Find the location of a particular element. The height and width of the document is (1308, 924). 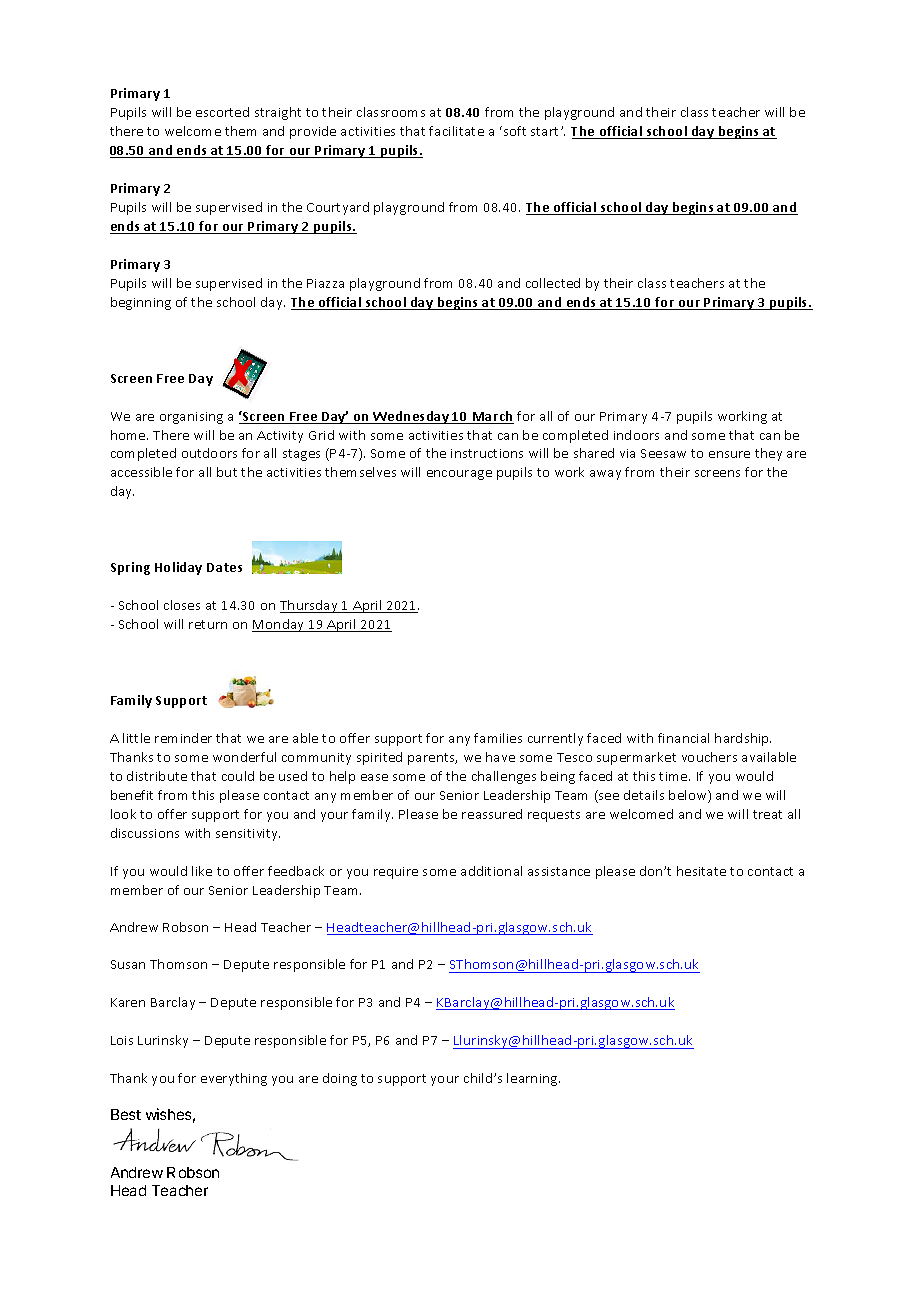

encourage is located at coordinates (459, 475).
